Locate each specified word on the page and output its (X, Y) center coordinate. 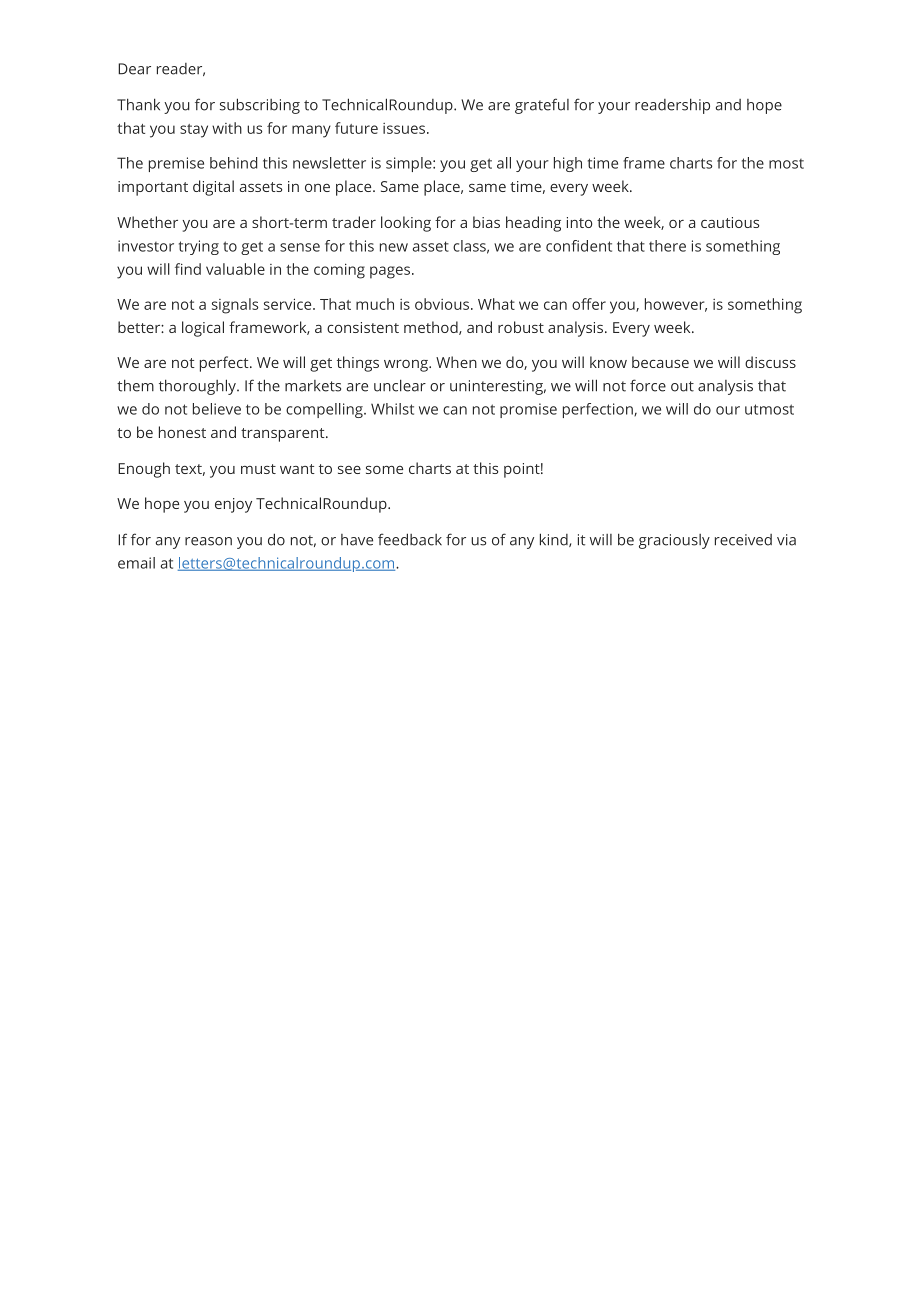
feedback (410, 539)
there (667, 246)
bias (486, 222)
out (682, 386)
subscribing (260, 106)
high (568, 164)
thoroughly (198, 387)
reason (208, 541)
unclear (400, 385)
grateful (542, 106)
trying (199, 247)
